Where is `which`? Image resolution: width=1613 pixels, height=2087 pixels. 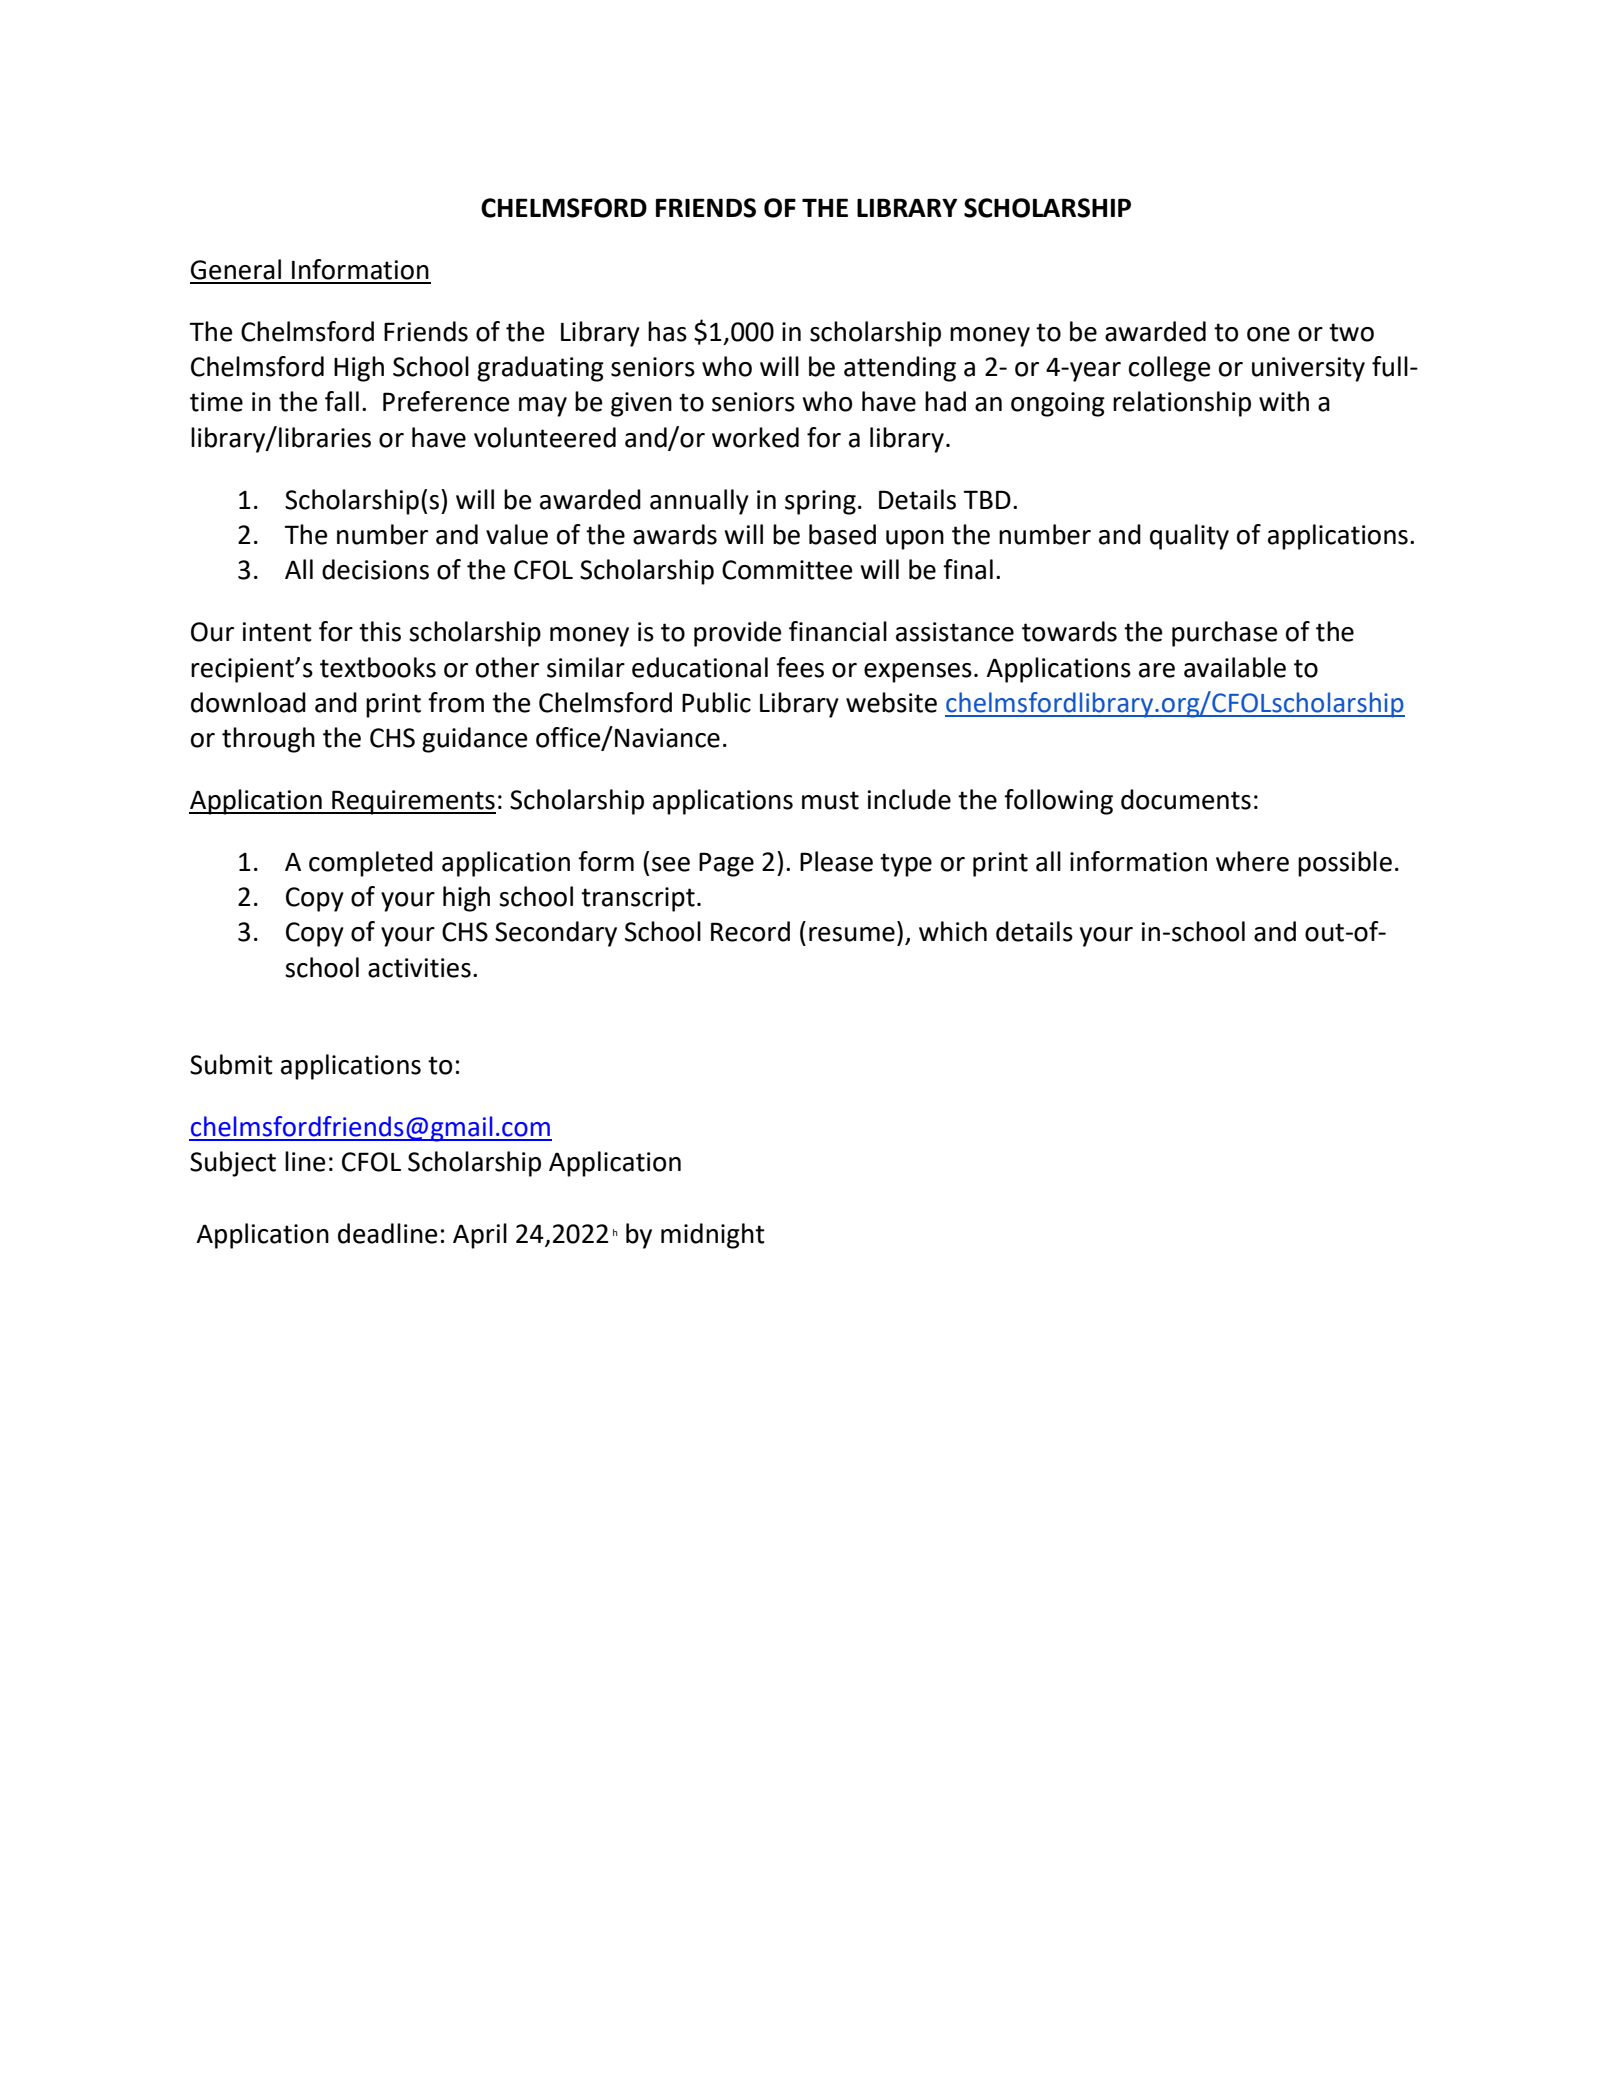
which is located at coordinates (953, 931).
